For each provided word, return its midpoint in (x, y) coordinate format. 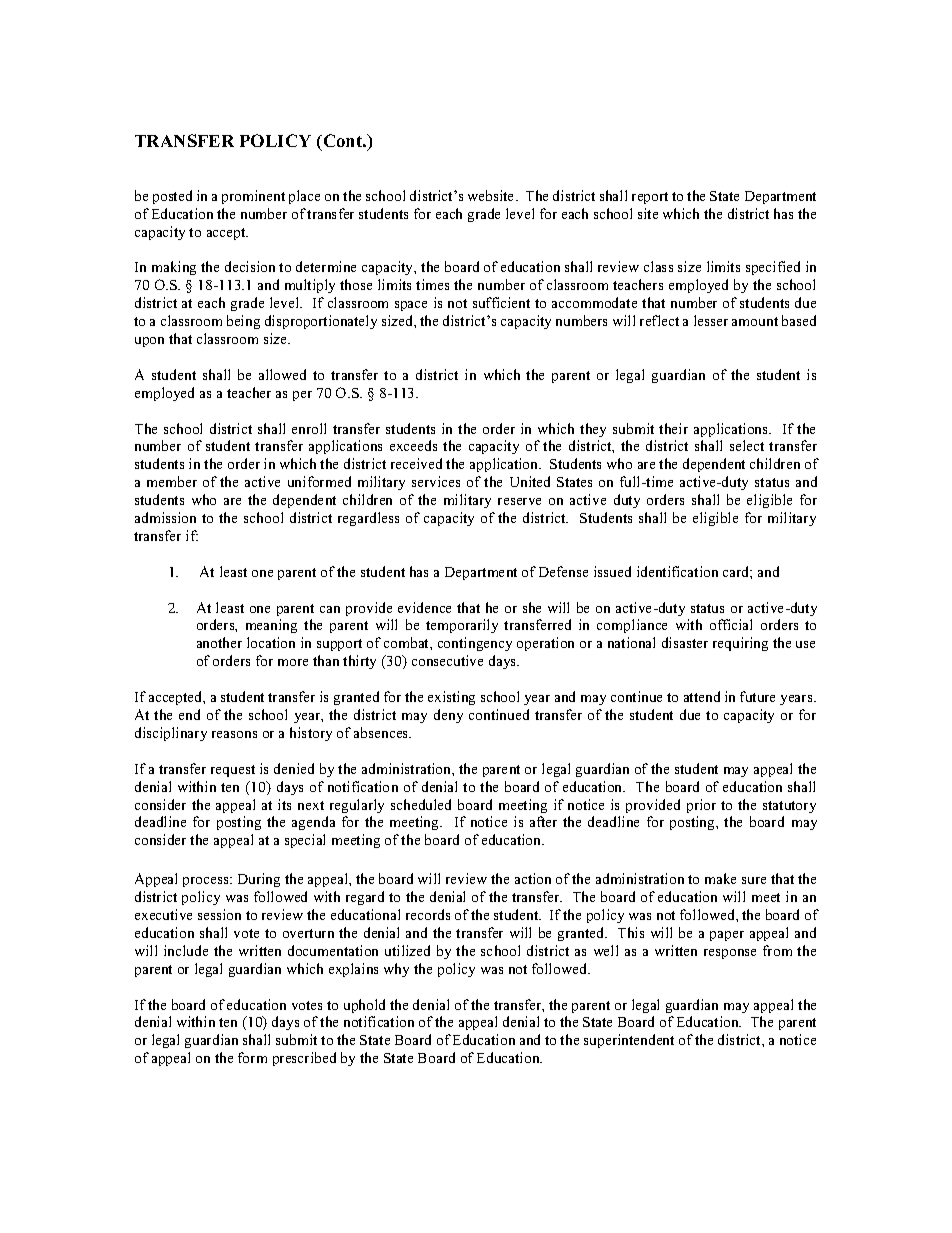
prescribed (304, 1059)
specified (773, 268)
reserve (519, 501)
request (233, 771)
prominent (253, 197)
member (172, 481)
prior (701, 806)
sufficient (501, 302)
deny (448, 716)
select (747, 445)
